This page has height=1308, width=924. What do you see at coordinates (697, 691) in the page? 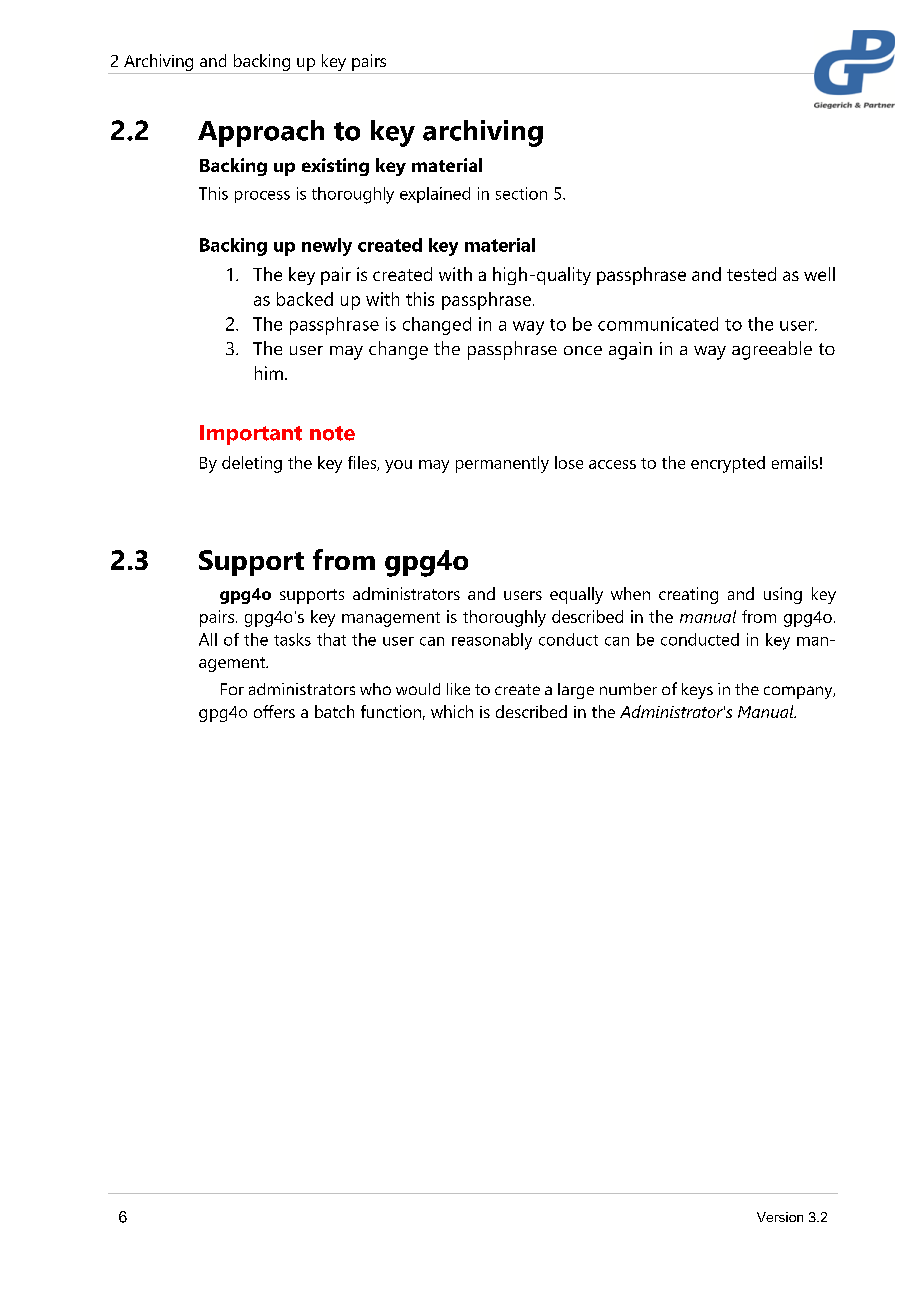
I see `keys` at bounding box center [697, 691].
